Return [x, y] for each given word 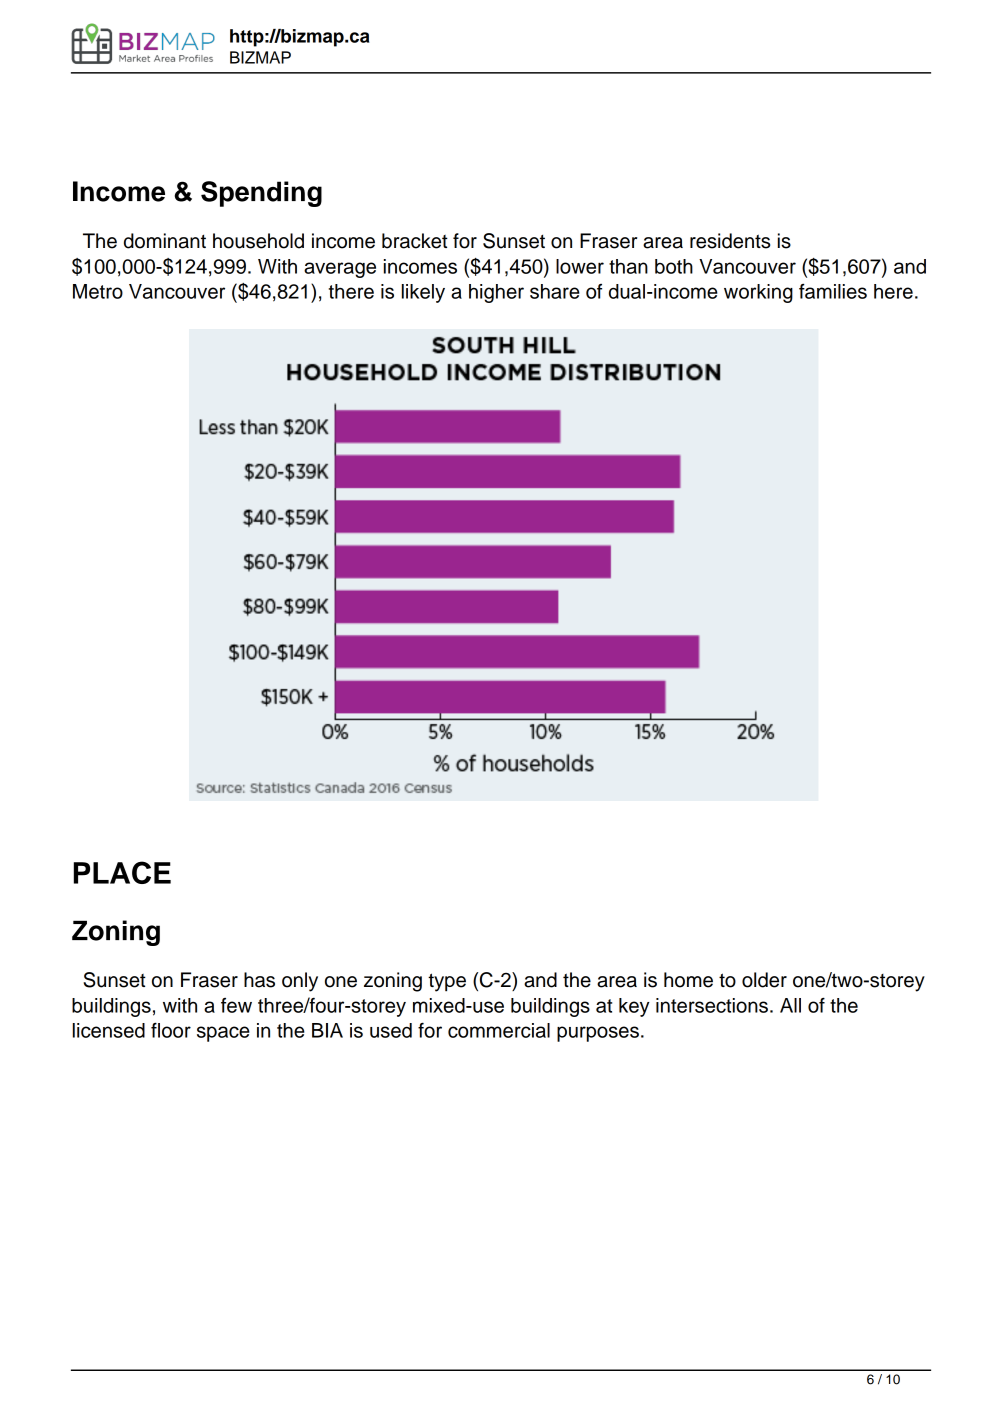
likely [423, 293]
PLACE [122, 872]
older [764, 980]
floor [171, 1030]
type [447, 982]
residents [730, 241]
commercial [499, 1030]
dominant [165, 241]
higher [496, 293]
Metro [98, 291]
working [758, 293]
